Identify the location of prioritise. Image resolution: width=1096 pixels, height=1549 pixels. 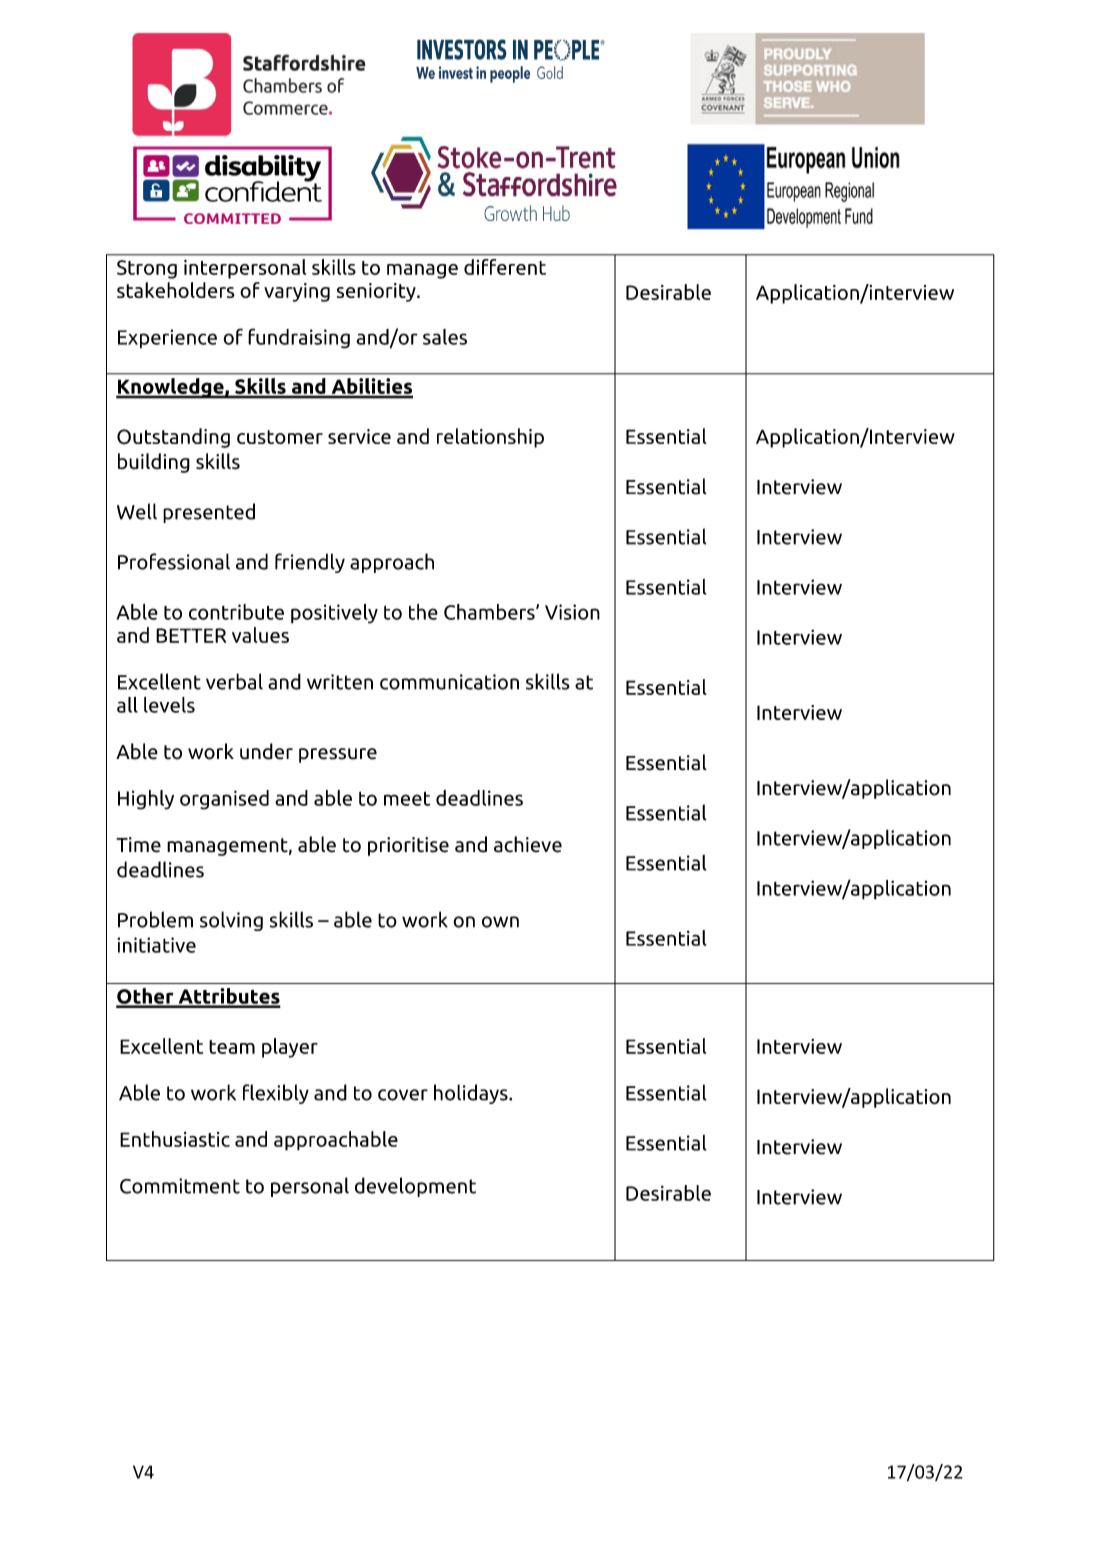
(408, 846).
